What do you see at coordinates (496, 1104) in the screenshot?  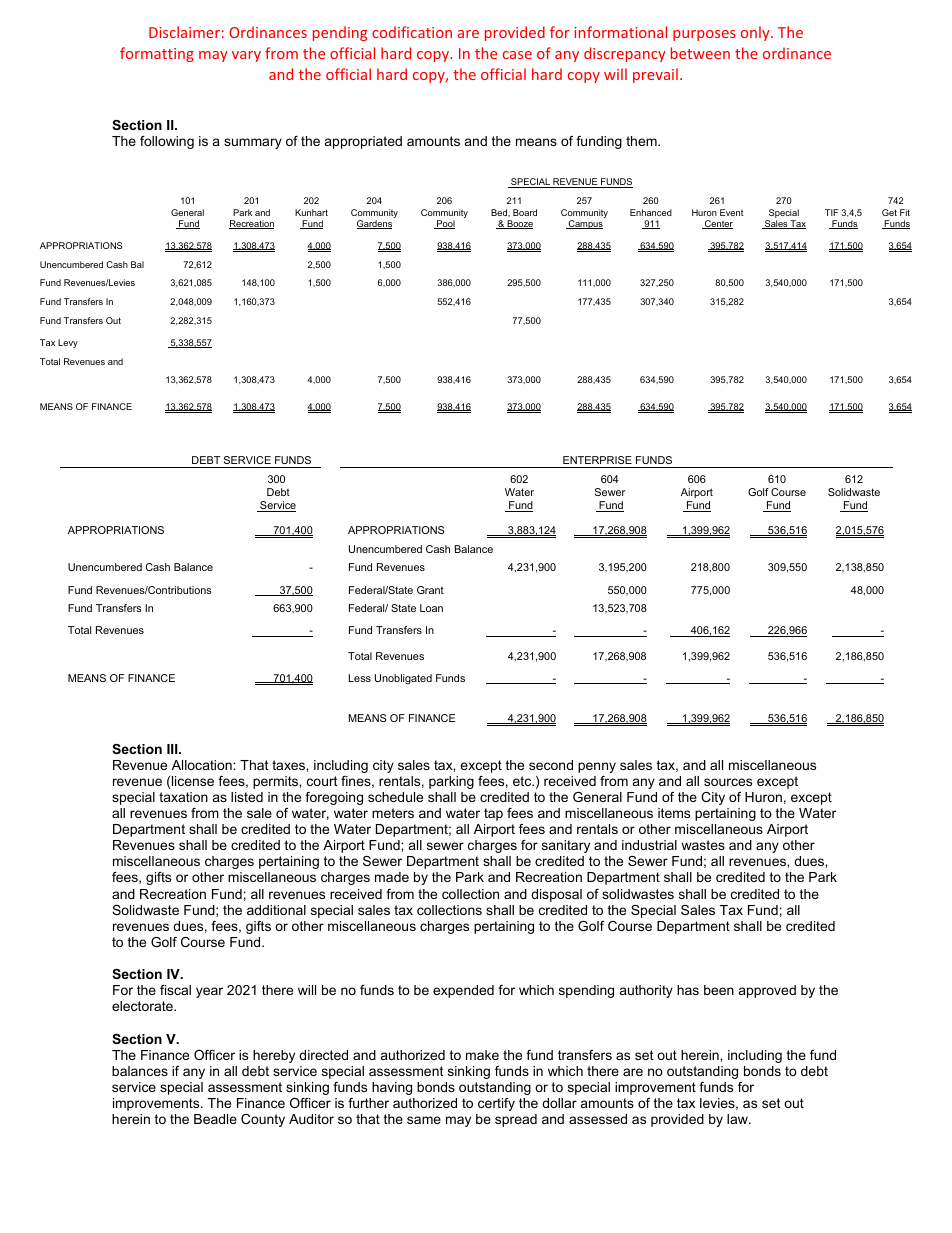 I see `certify` at bounding box center [496, 1104].
